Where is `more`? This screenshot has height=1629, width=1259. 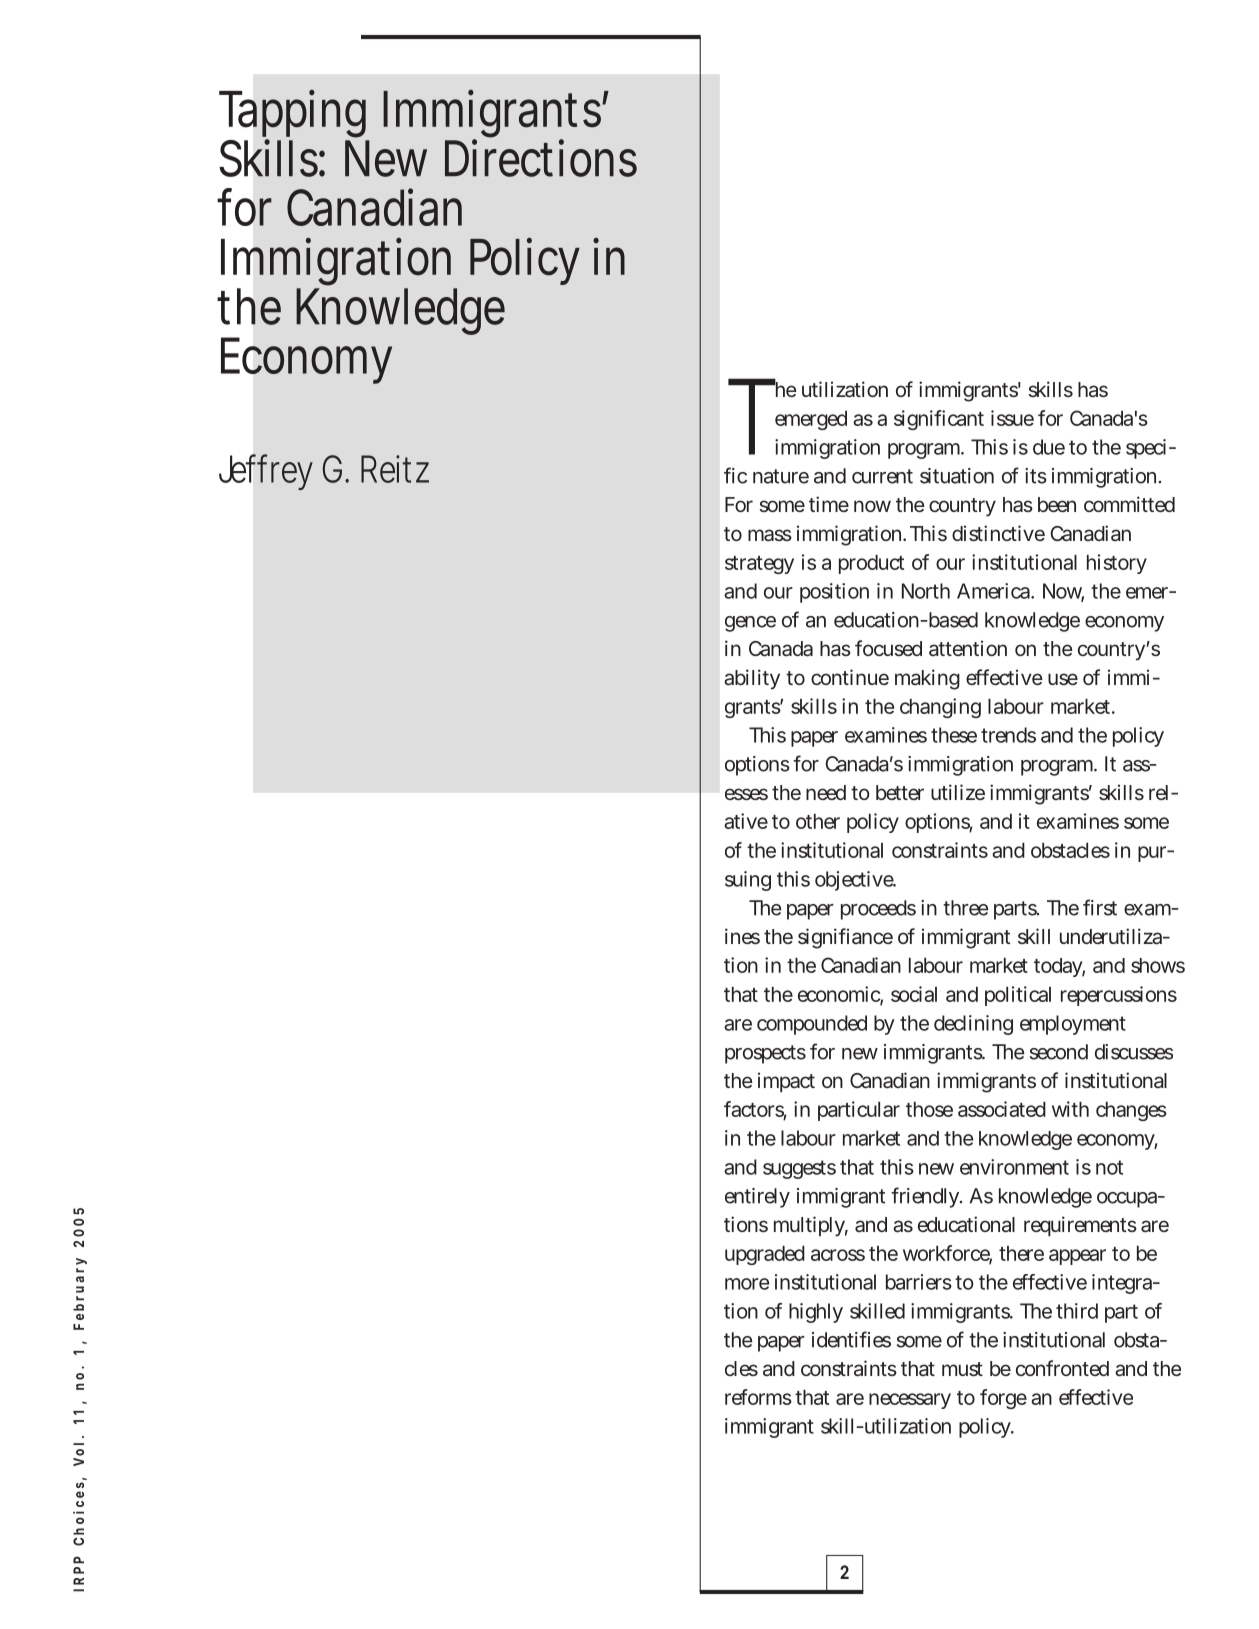 more is located at coordinates (747, 1284).
